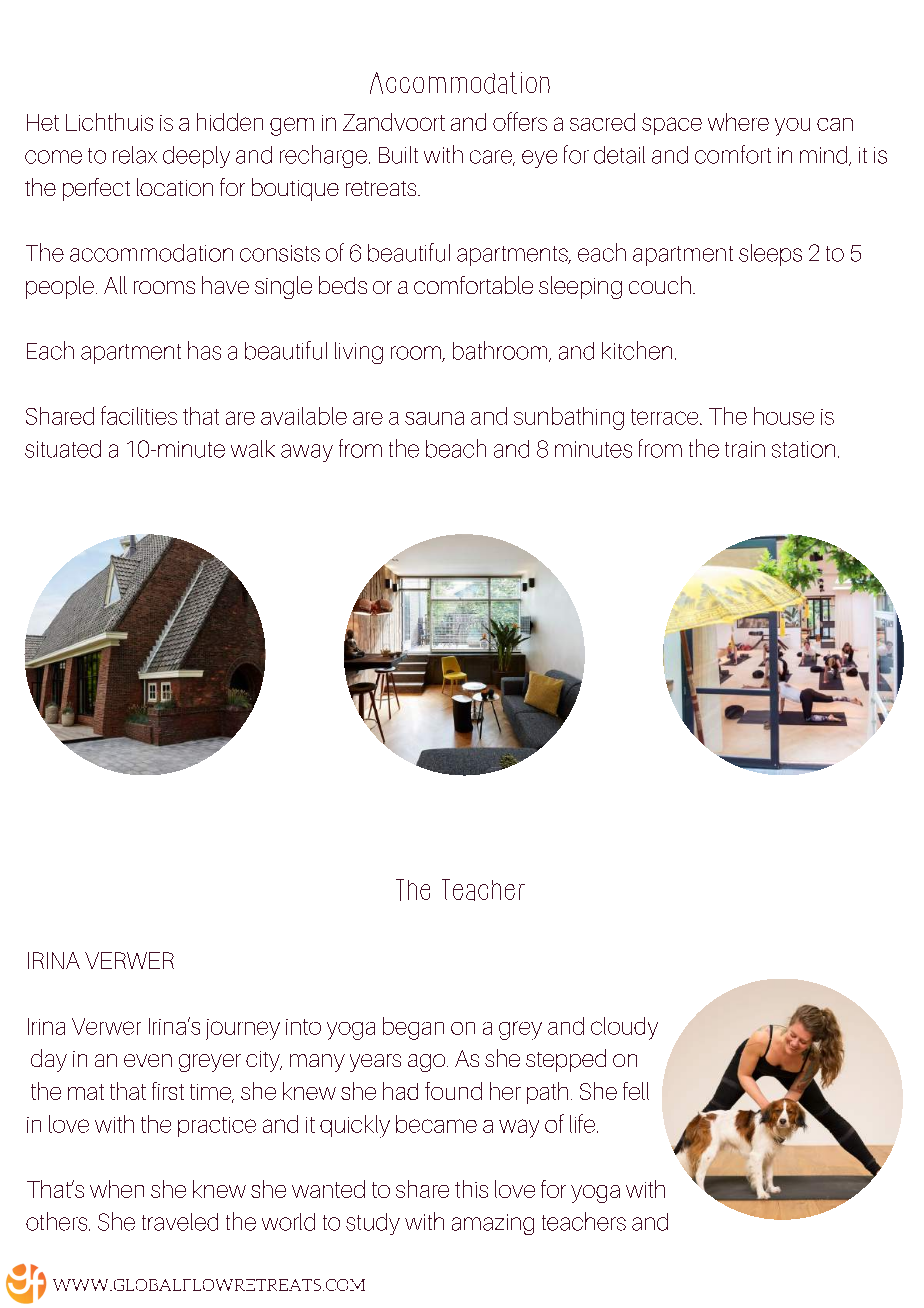 This image has width=924, height=1308. I want to click on relax, so click(135, 155).
